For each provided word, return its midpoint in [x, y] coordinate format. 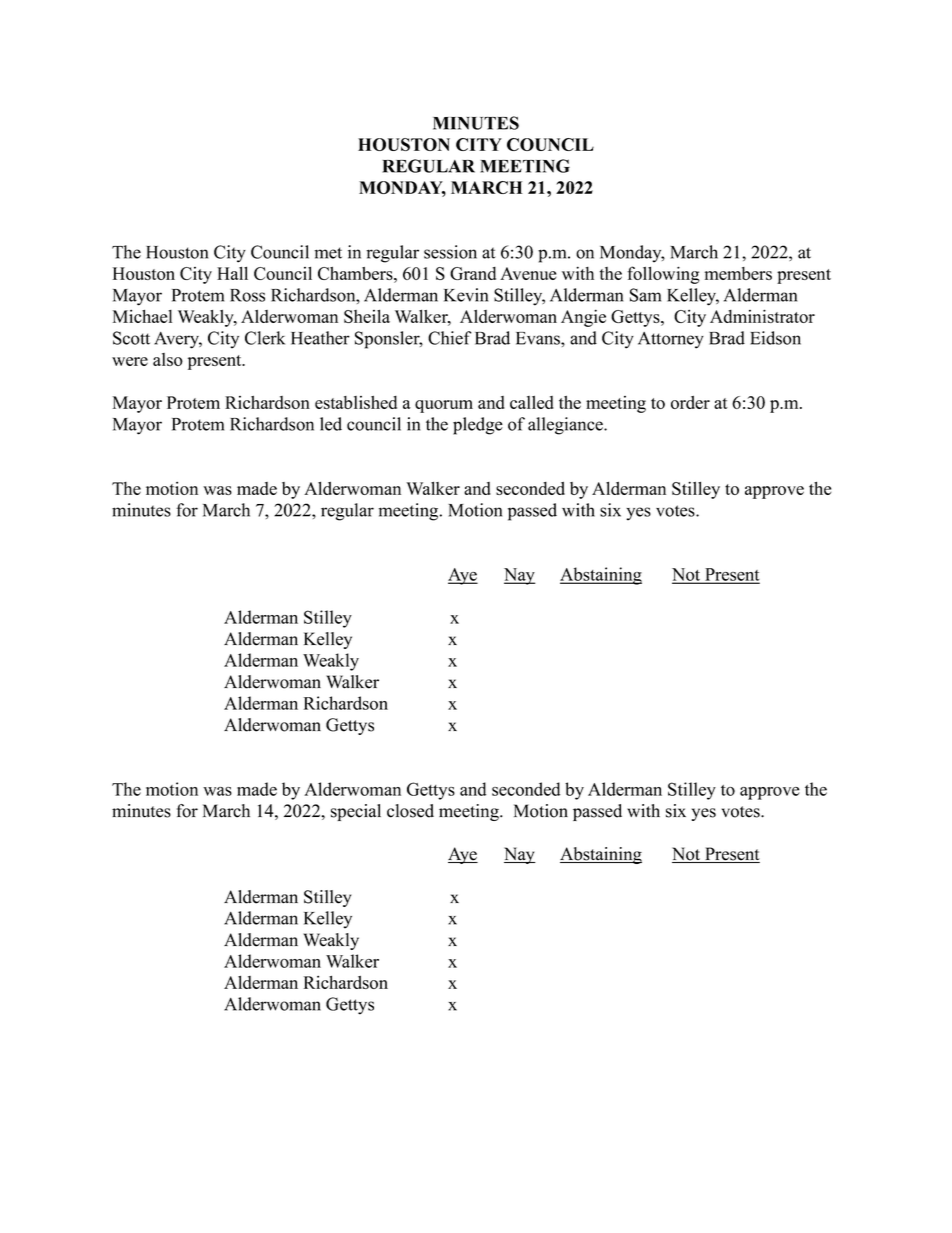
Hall [232, 273]
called [532, 402]
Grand [473, 273]
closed [410, 811]
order [690, 402]
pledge [478, 426]
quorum [444, 406]
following [663, 275]
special [356, 812]
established [356, 402]
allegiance [566, 426]
